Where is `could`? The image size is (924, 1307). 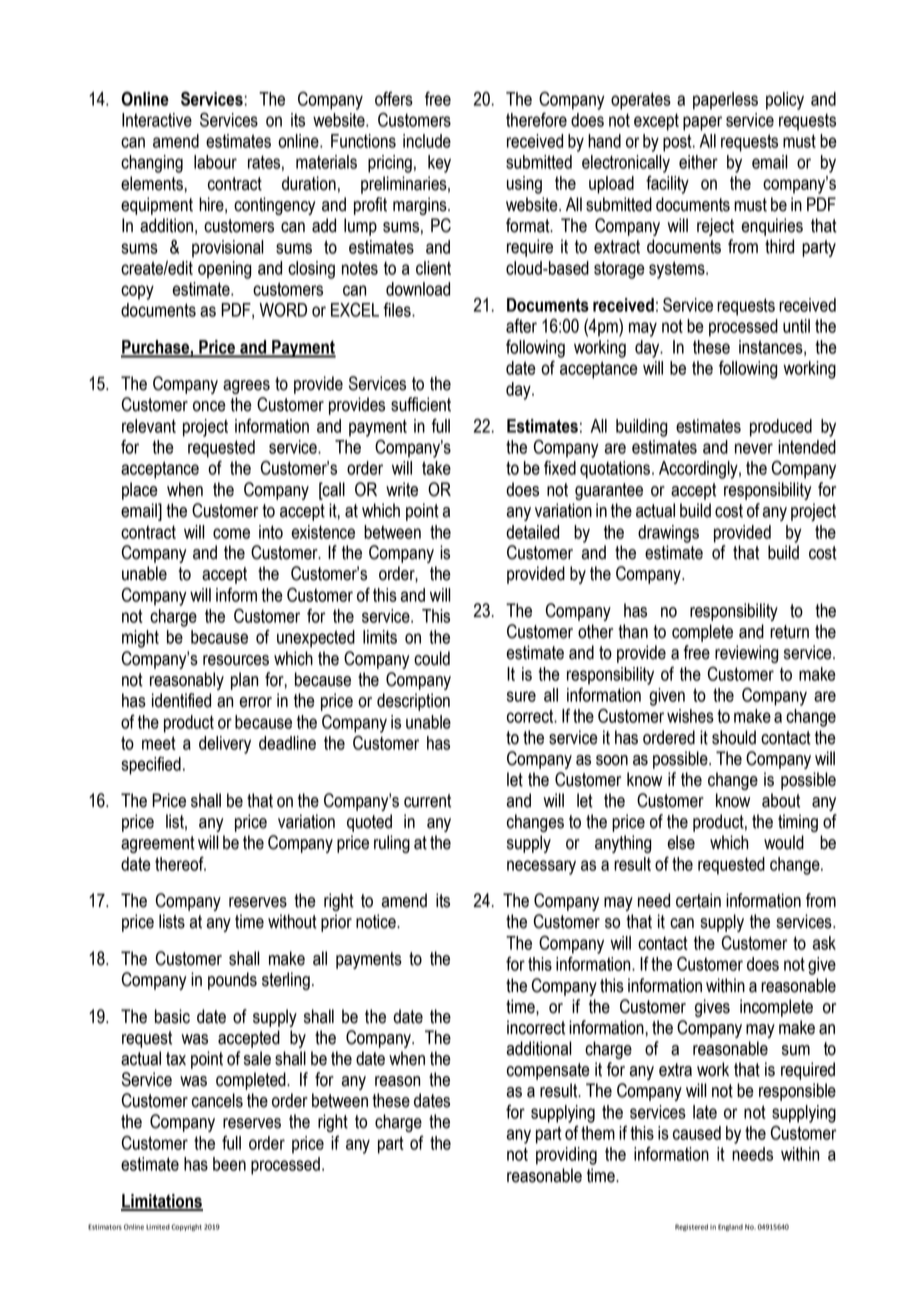 could is located at coordinates (432, 658).
